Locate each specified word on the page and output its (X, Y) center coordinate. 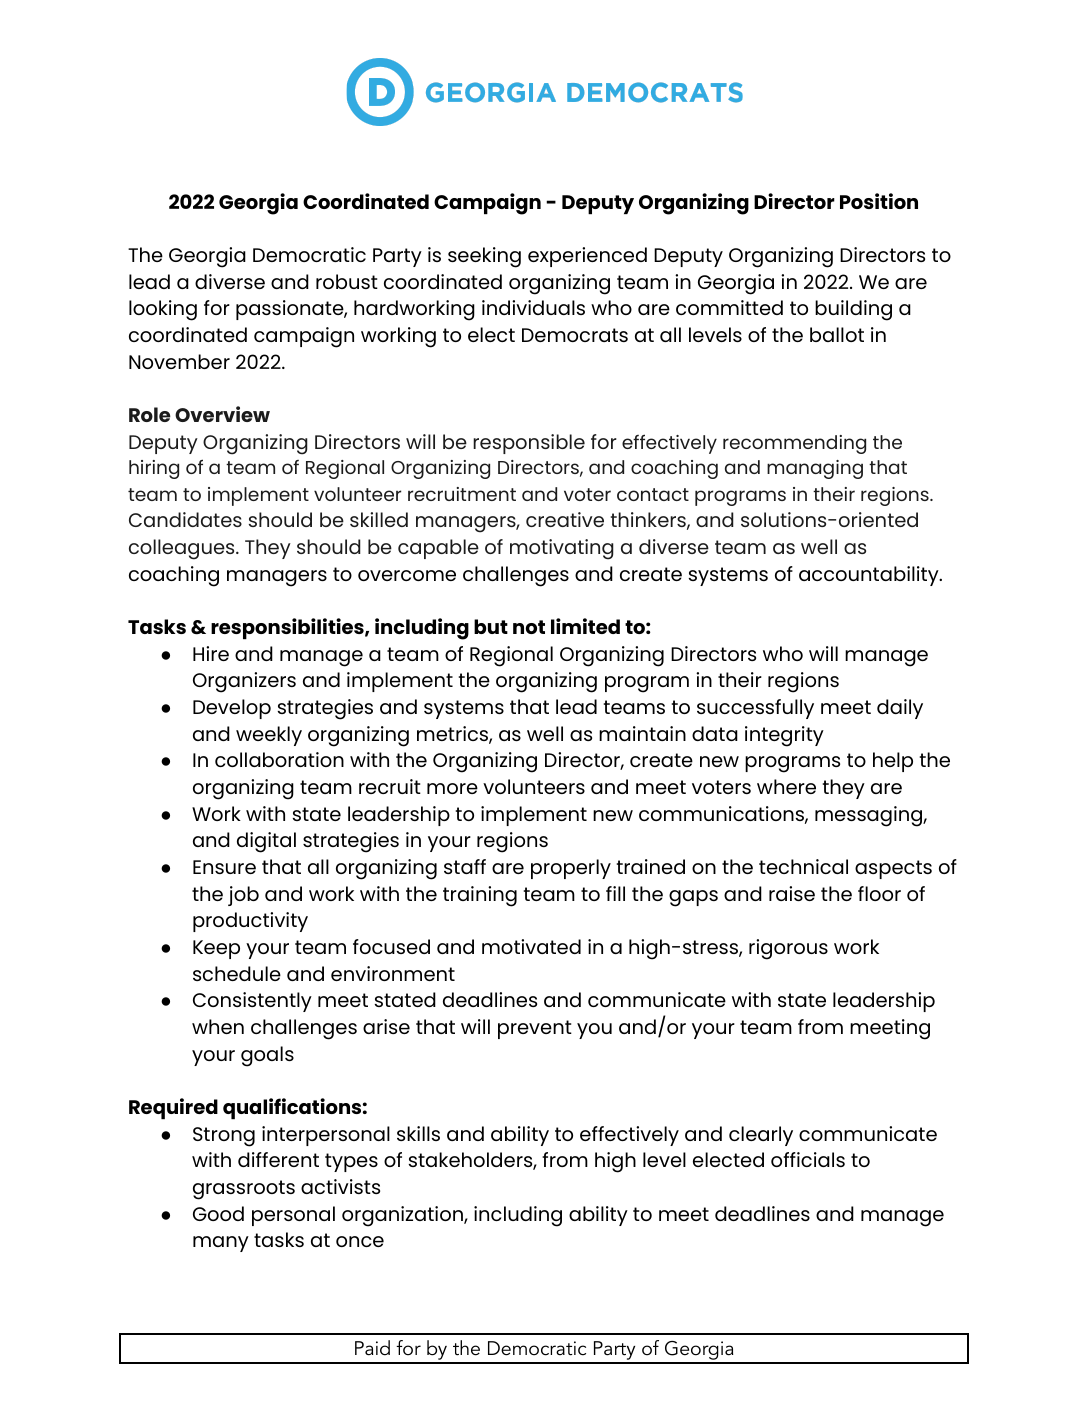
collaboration (279, 759)
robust (347, 281)
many (221, 1244)
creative (565, 519)
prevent (535, 1029)
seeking (484, 257)
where (786, 786)
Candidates (185, 519)
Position (879, 201)
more (452, 788)
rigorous (788, 949)
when (218, 1026)
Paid (372, 1348)
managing (815, 469)
